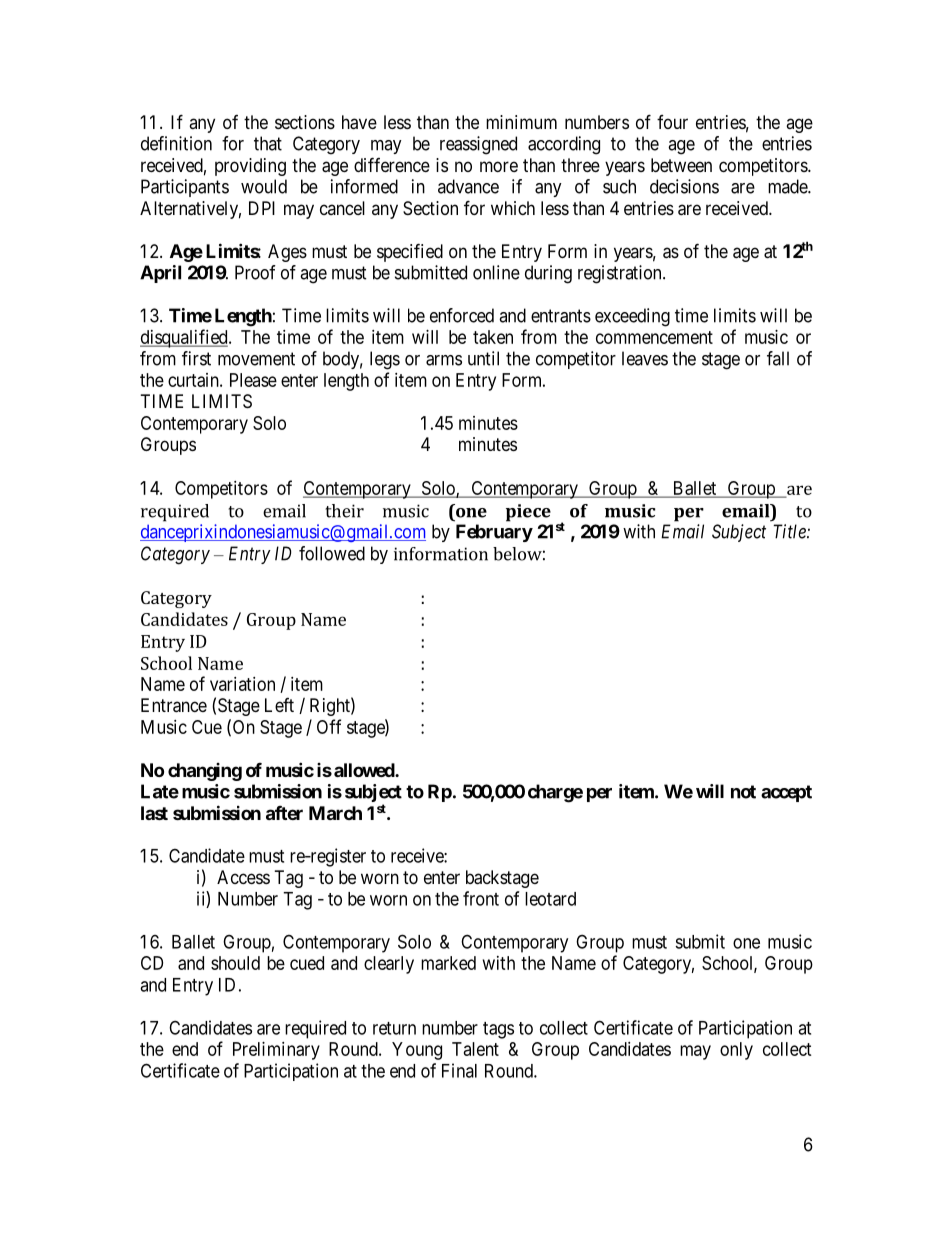 The image size is (952, 1233). What do you see at coordinates (332, 553) in the screenshot?
I see `followed` at bounding box center [332, 553].
